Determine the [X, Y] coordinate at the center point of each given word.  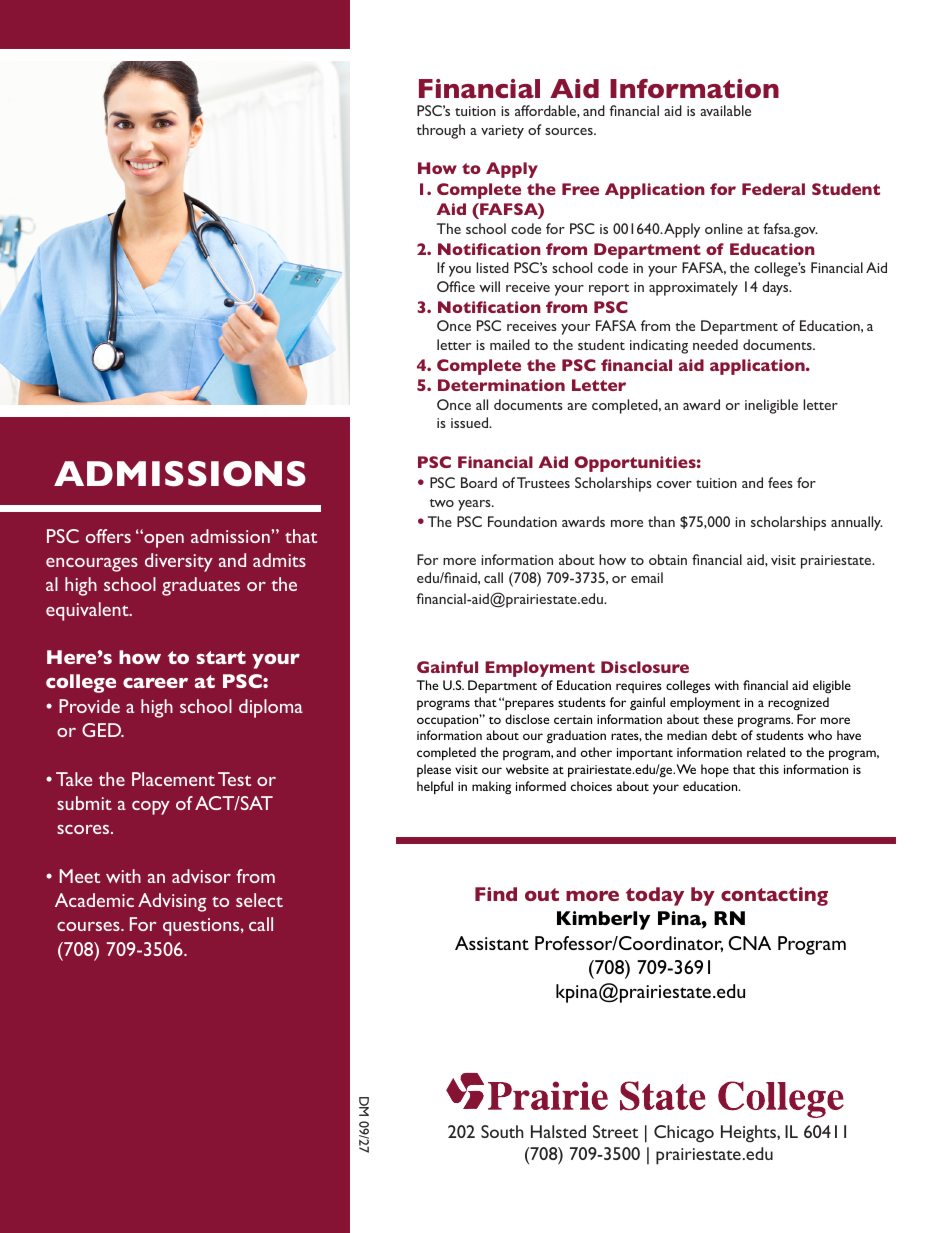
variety [502, 132]
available [725, 110]
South [502, 1131]
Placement [173, 779]
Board [479, 482]
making [491, 787]
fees [780, 482]
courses [89, 926]
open [163, 540]
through [441, 131]
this [769, 769]
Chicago [684, 1134]
